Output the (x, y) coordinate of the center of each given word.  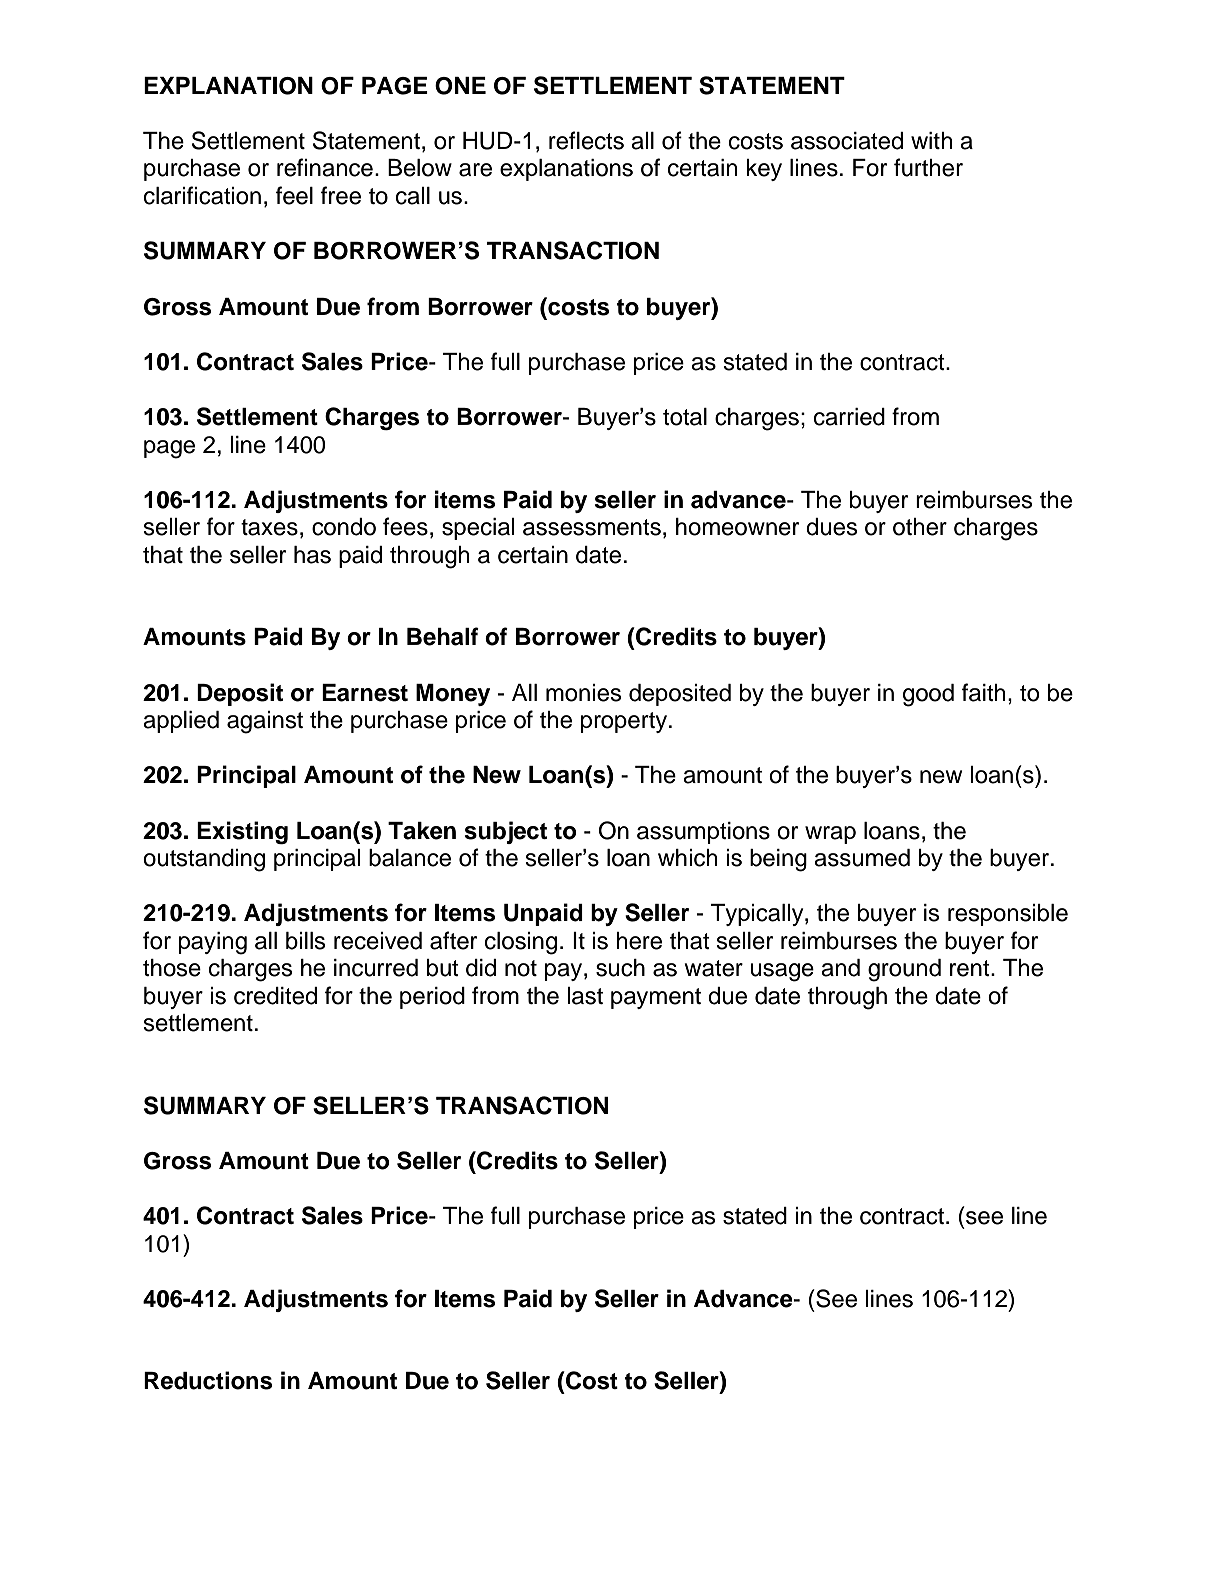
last (585, 996)
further (928, 167)
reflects (586, 140)
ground (904, 970)
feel (294, 195)
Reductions (208, 1380)
